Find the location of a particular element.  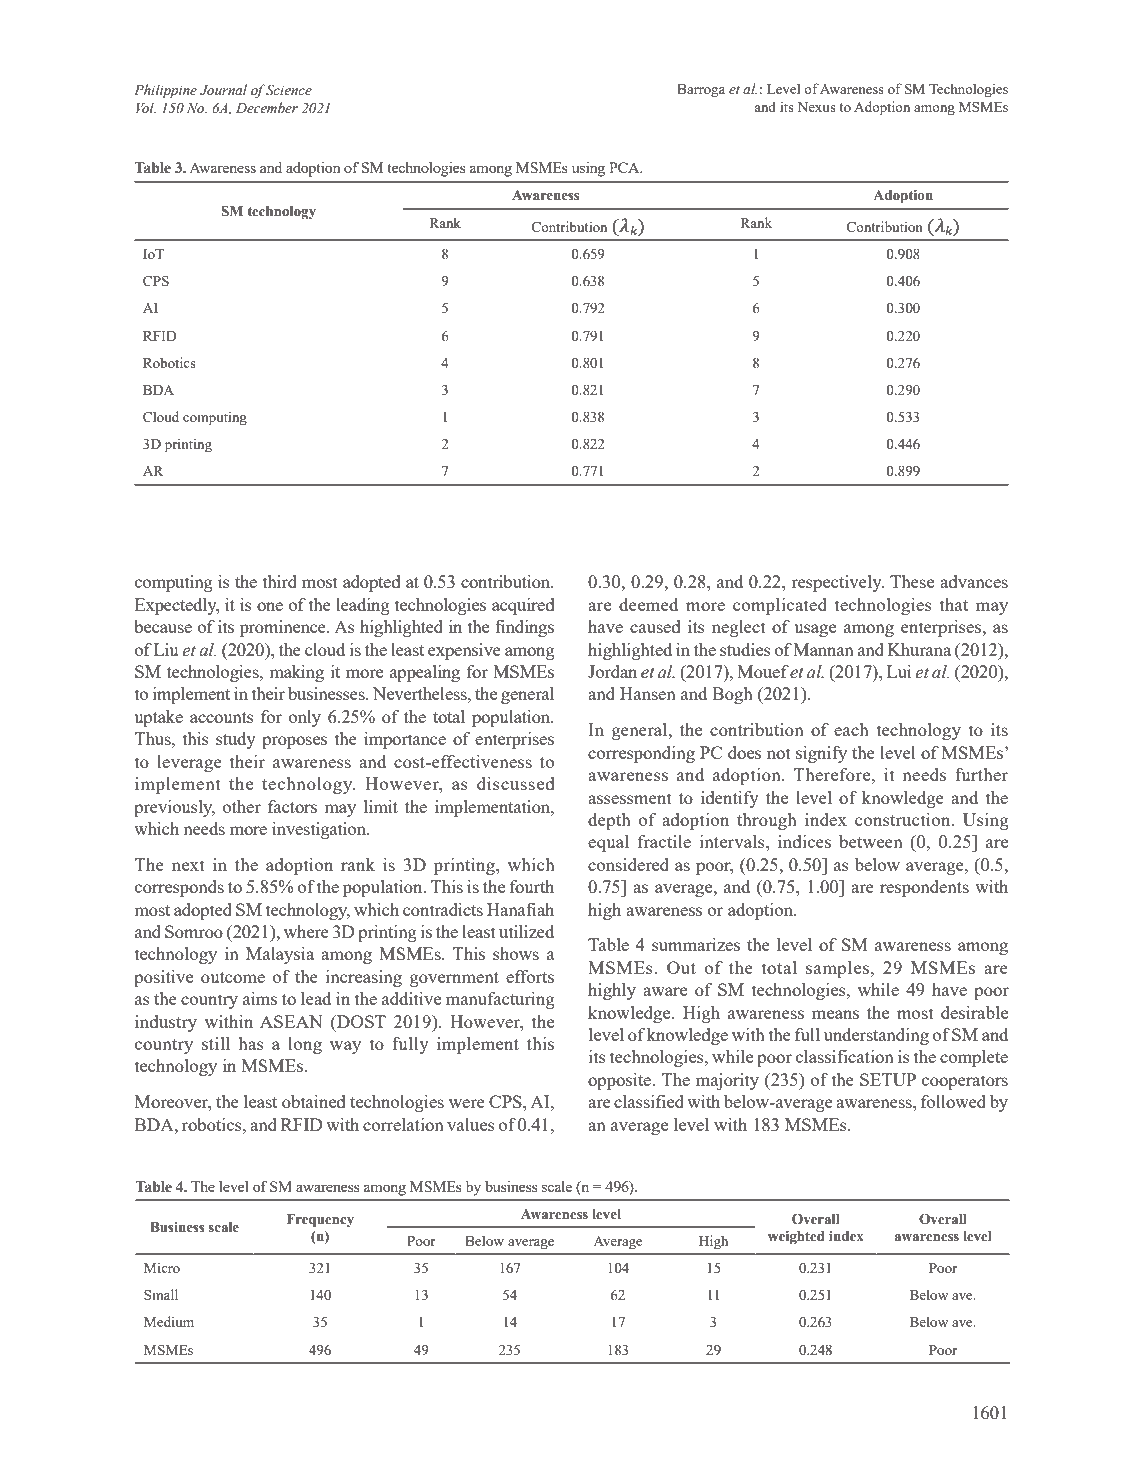

December is located at coordinates (267, 108).
